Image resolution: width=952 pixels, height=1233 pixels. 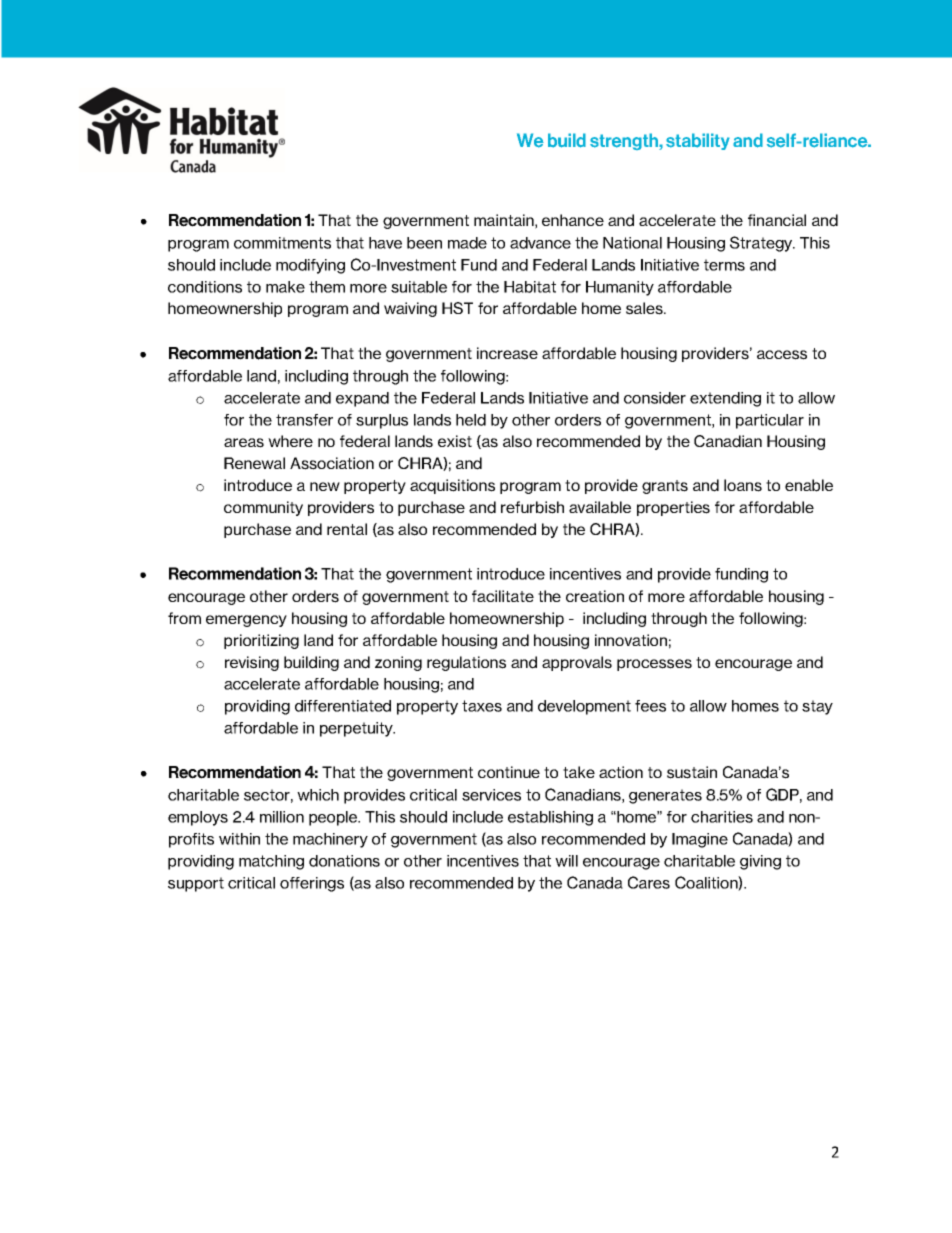 I want to click on make, so click(x=285, y=287).
